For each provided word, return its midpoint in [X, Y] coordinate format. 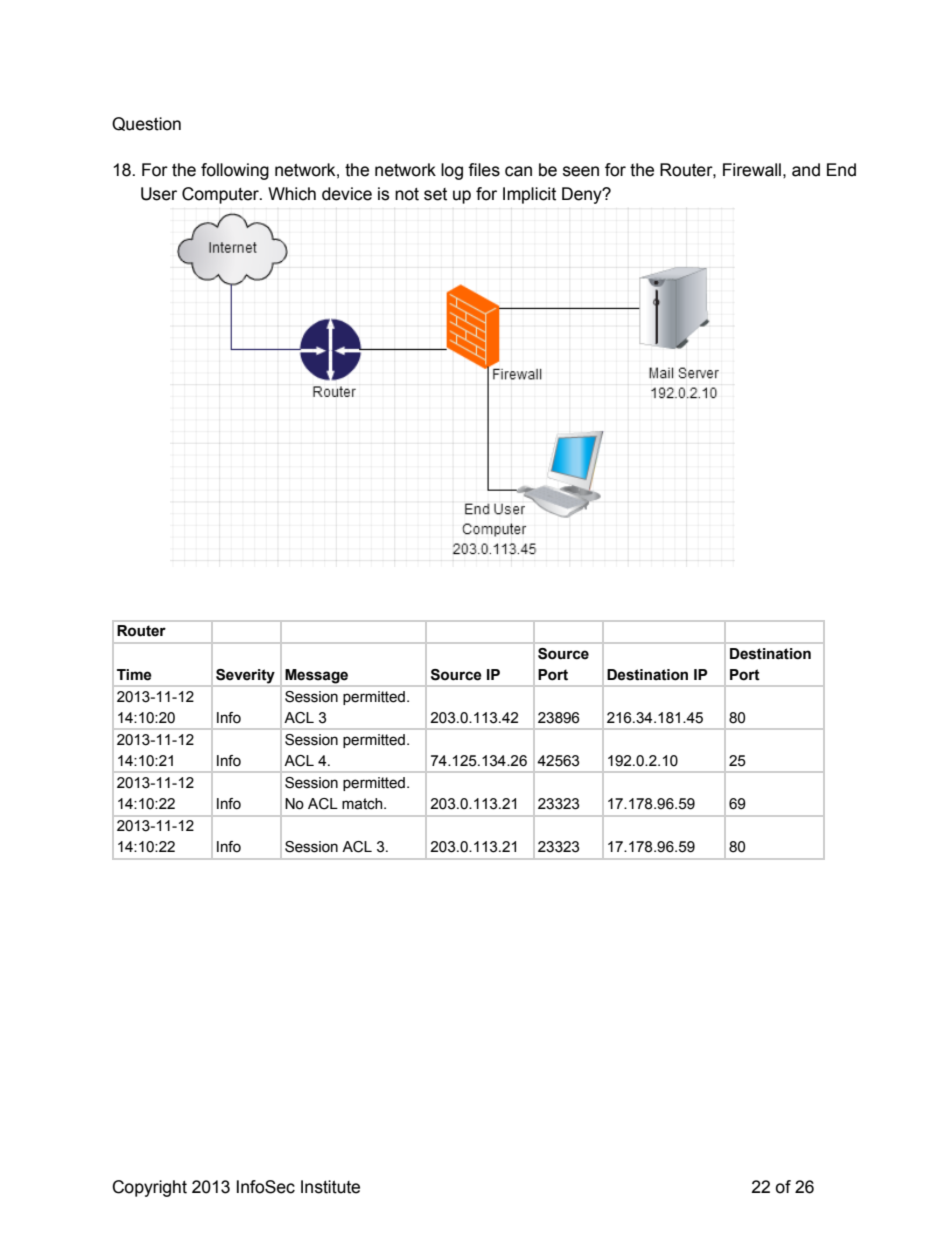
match [363, 804]
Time [134, 675]
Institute [330, 1187]
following [235, 171]
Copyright [149, 1188]
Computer [221, 195]
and [806, 170]
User [159, 194]
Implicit [529, 195]
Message [316, 676]
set [435, 194]
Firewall [752, 170]
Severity [245, 676]
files [484, 170]
